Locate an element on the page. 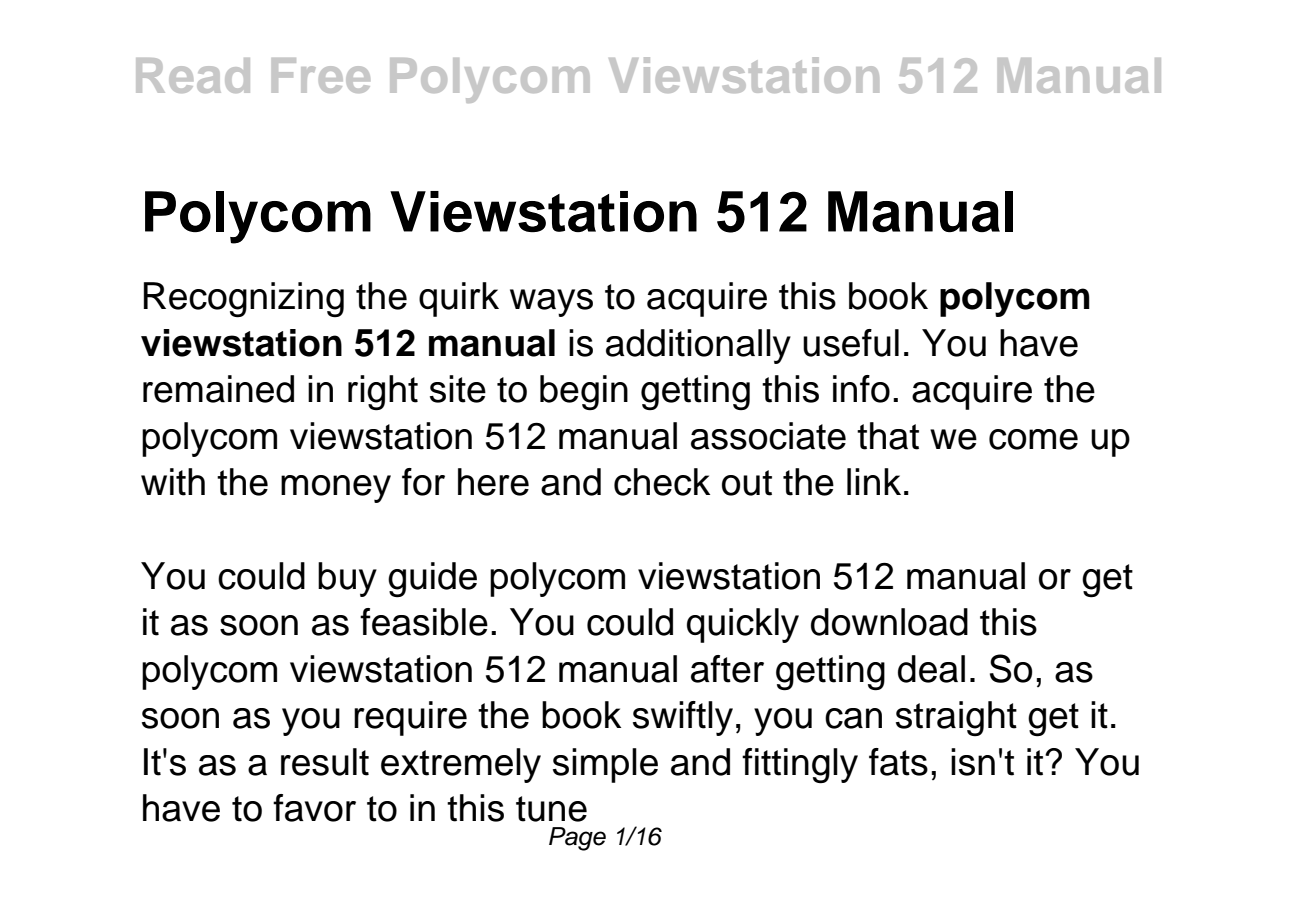 Image resolution: width=1303 pixels, height=924 pixels. buy is located at coordinates (347, 579).
